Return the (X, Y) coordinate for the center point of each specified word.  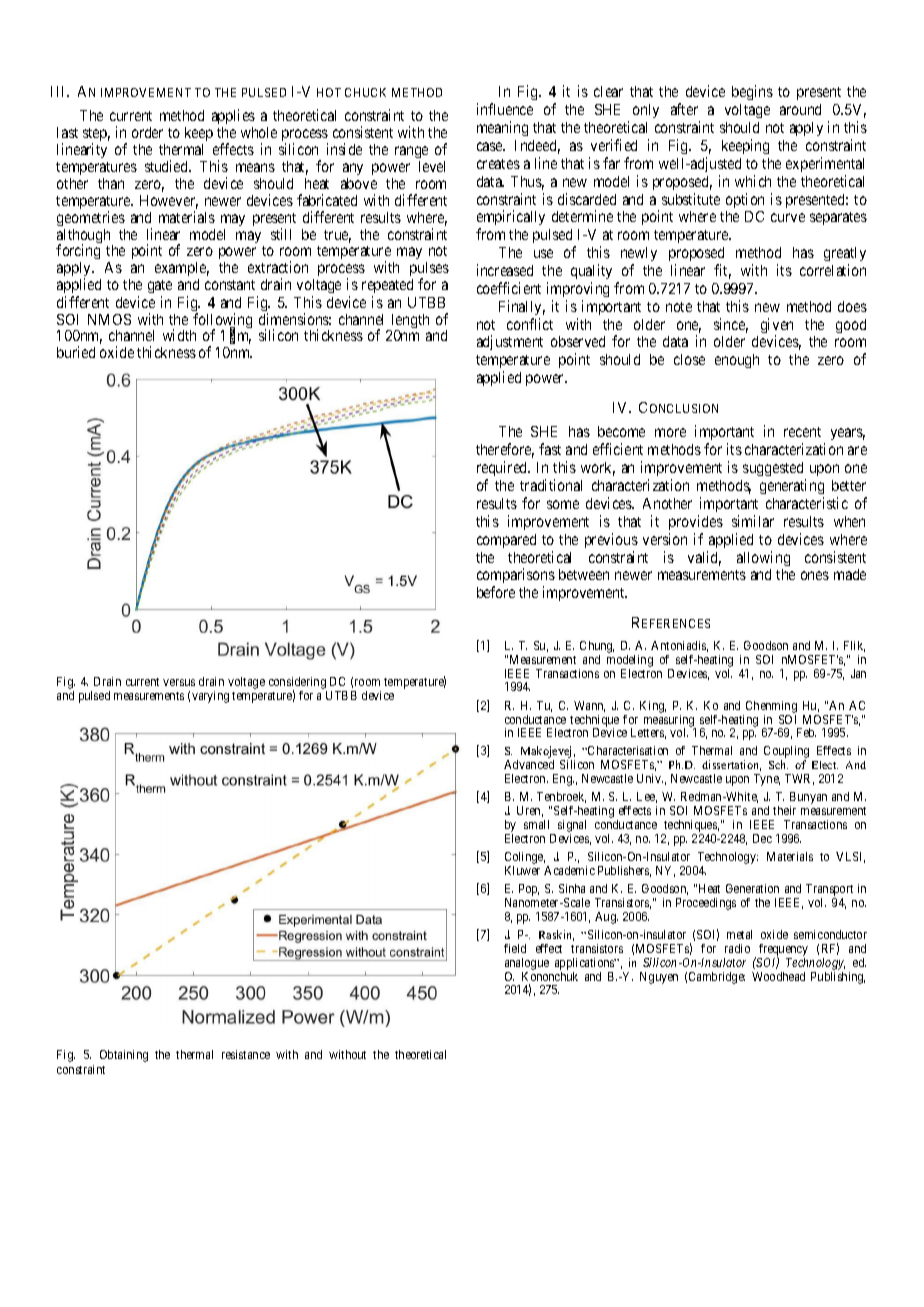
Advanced (529, 764)
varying (210, 697)
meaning (502, 128)
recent (802, 432)
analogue (527, 964)
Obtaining (124, 1056)
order (147, 132)
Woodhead (778, 976)
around (800, 109)
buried (76, 352)
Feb (806, 732)
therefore (505, 450)
